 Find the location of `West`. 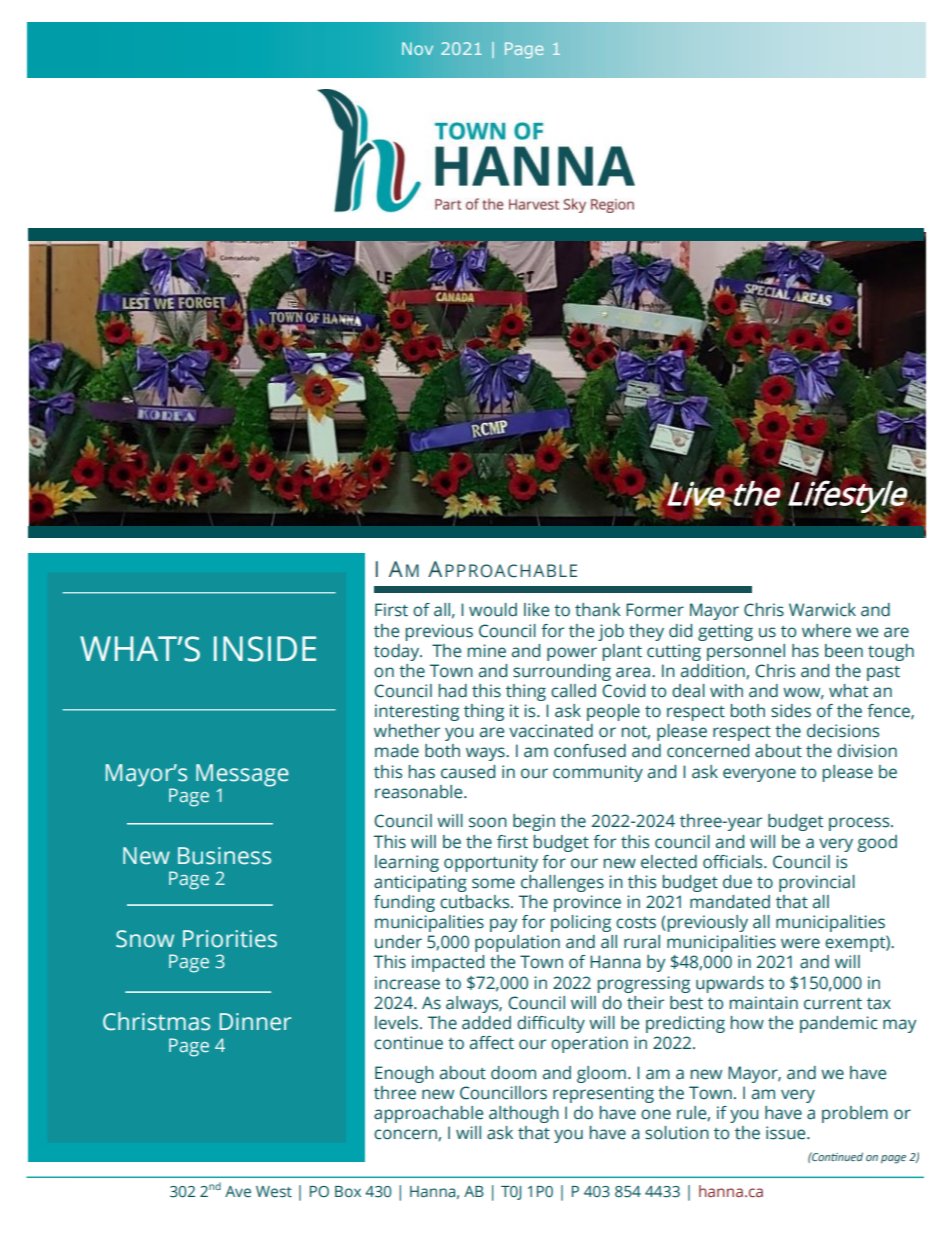

West is located at coordinates (274, 1192).
